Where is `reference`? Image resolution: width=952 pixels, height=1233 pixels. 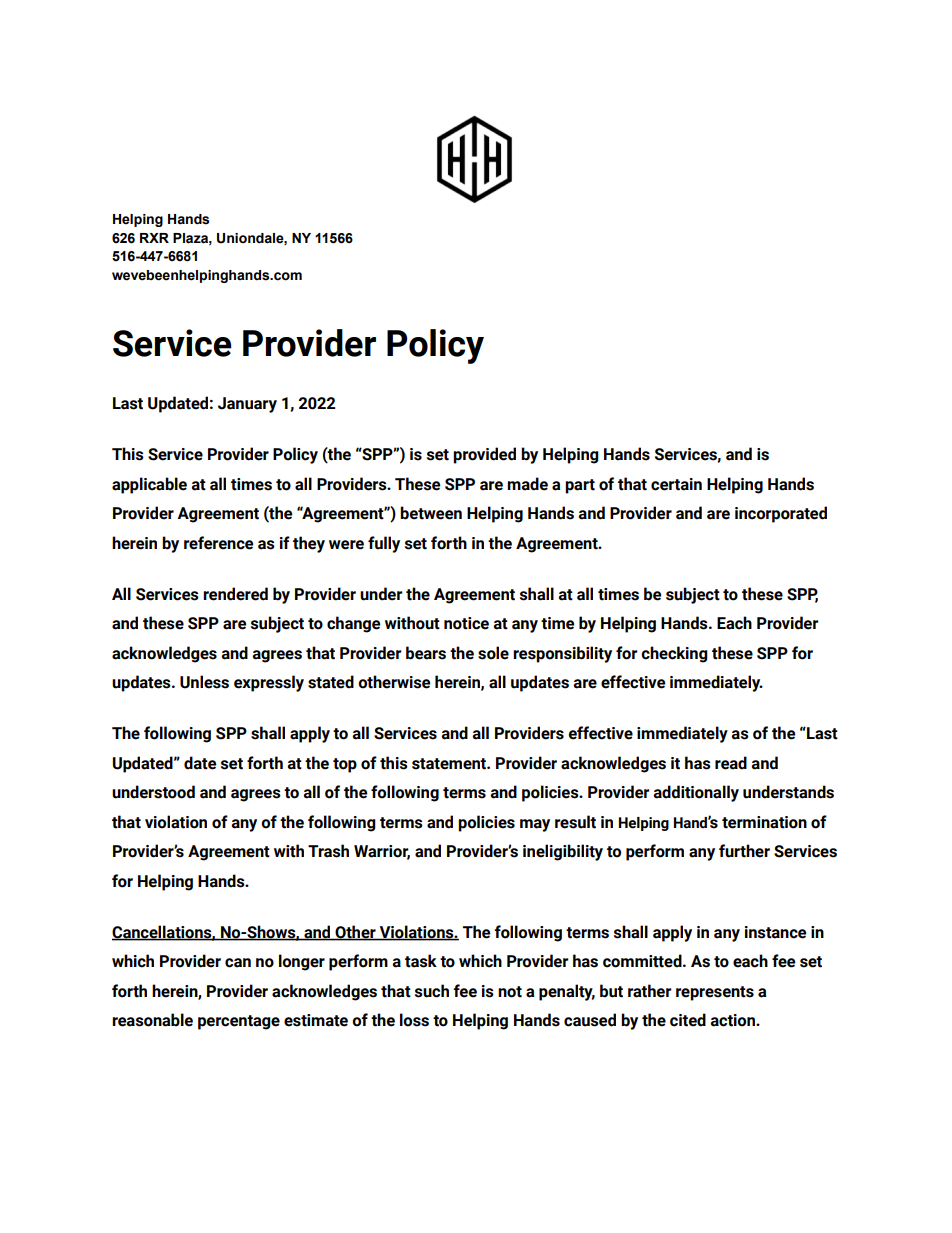 reference is located at coordinates (218, 543).
